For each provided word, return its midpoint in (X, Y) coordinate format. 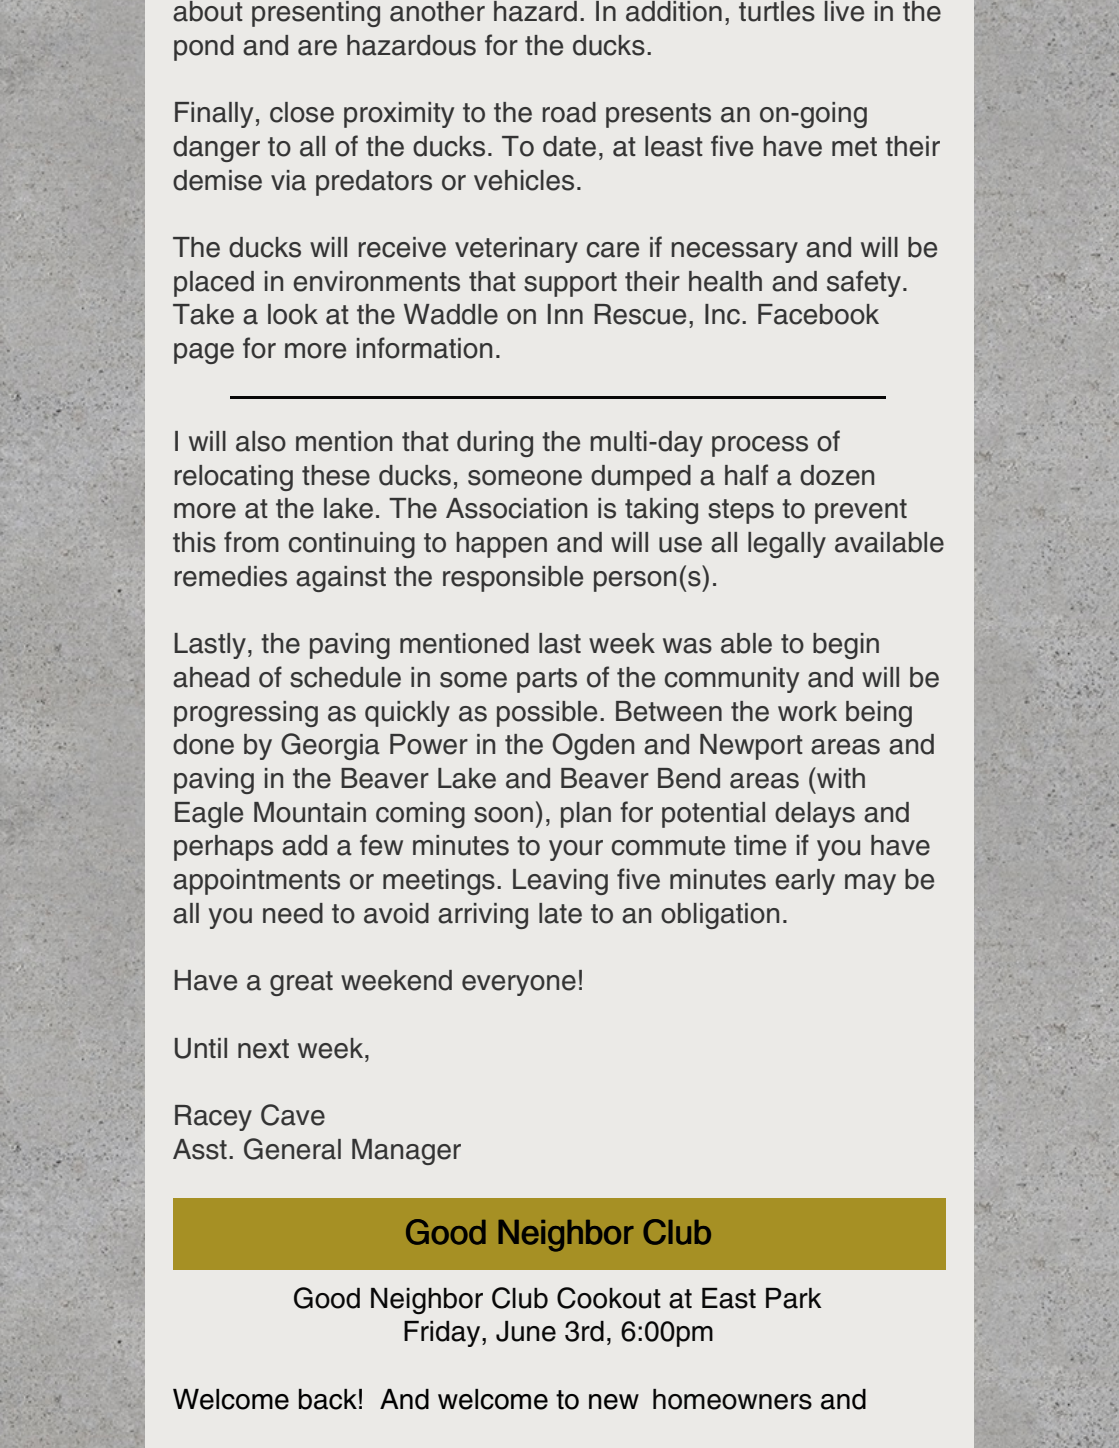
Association (516, 508)
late (560, 913)
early (805, 882)
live (844, 11)
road (569, 112)
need (293, 913)
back (328, 1399)
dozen (837, 475)
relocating (234, 478)
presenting (316, 14)
